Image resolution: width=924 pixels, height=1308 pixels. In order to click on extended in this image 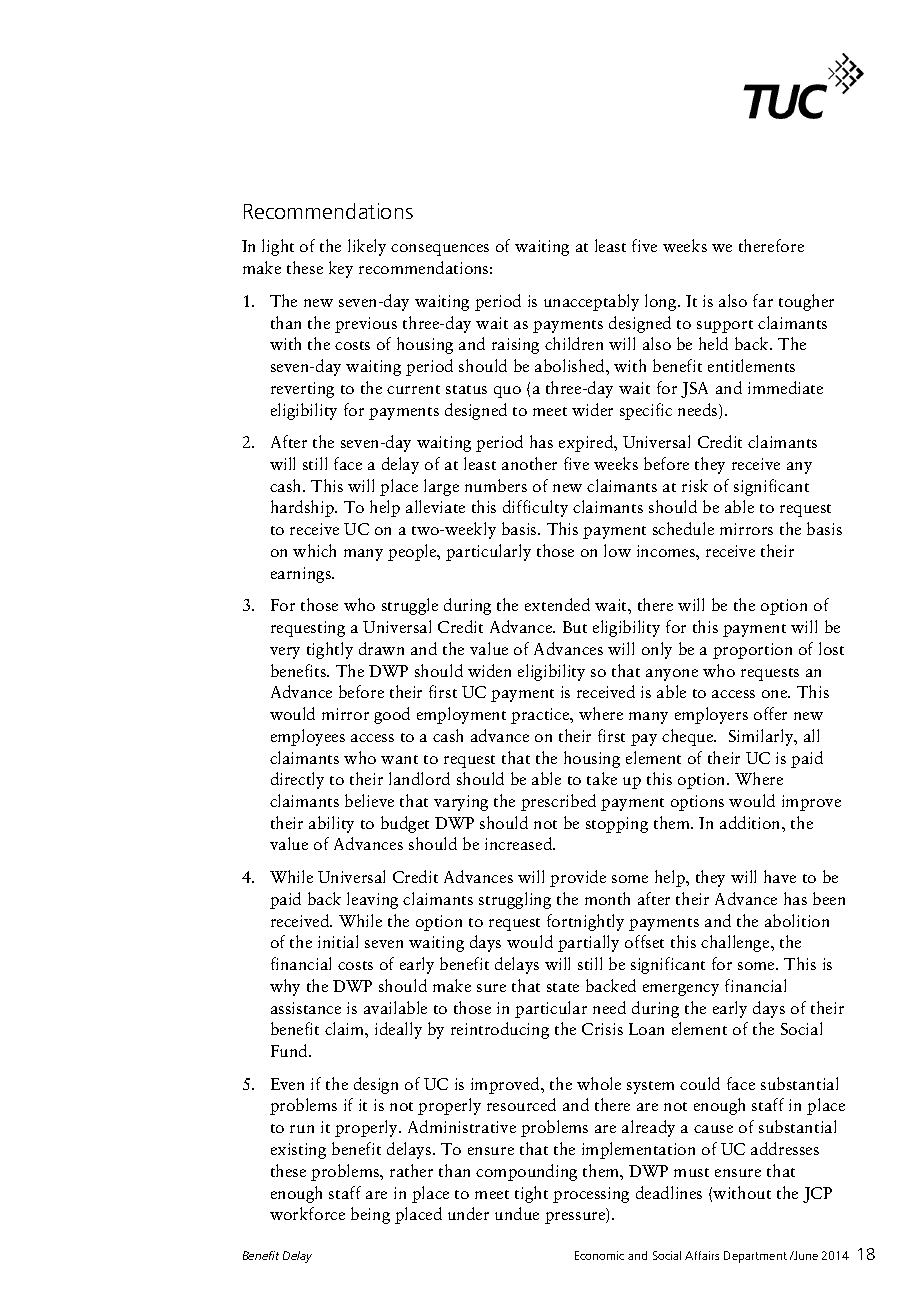, I will do `click(557, 604)`.
